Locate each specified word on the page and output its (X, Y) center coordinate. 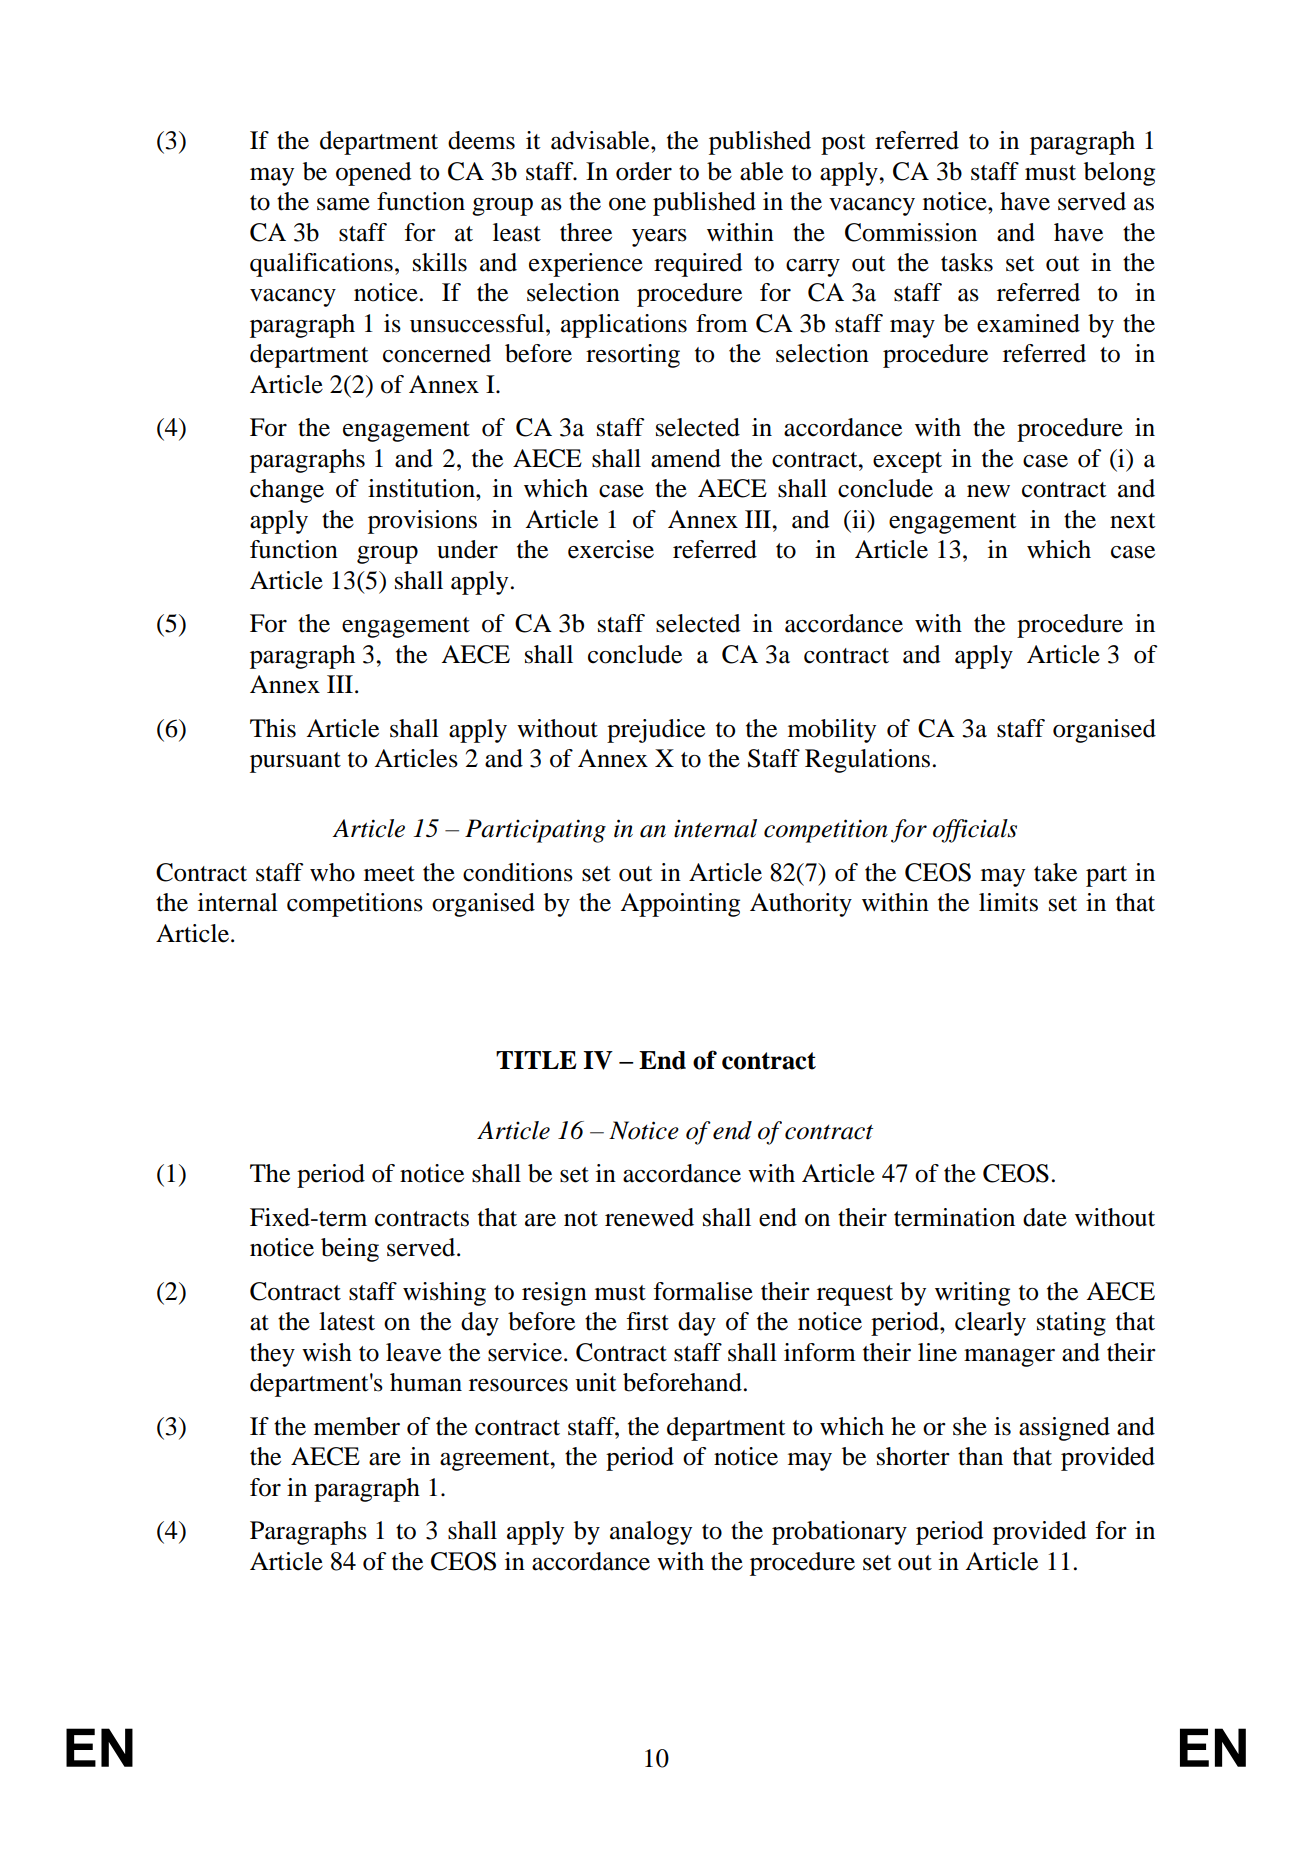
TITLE (536, 1060)
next (1133, 521)
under (467, 549)
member (357, 1426)
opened (373, 174)
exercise (611, 549)
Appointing (680, 905)
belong (1119, 174)
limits (1008, 902)
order (644, 171)
